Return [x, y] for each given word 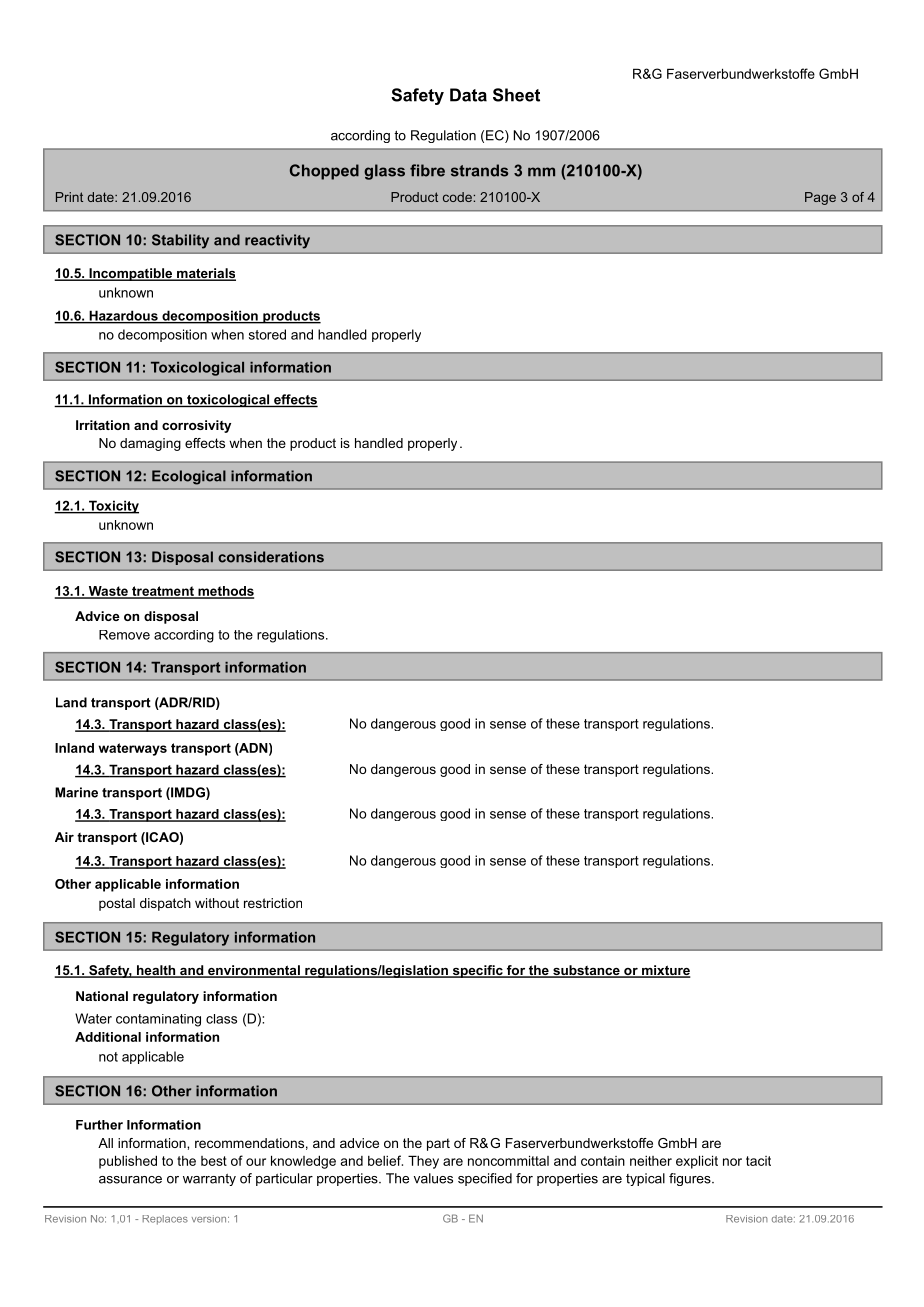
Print [69, 197]
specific [477, 971]
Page [820, 198]
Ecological [189, 477]
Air [64, 837]
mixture [665, 971]
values [433, 1178]
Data [468, 95]
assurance [130, 1180]
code [457, 197]
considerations [271, 557]
